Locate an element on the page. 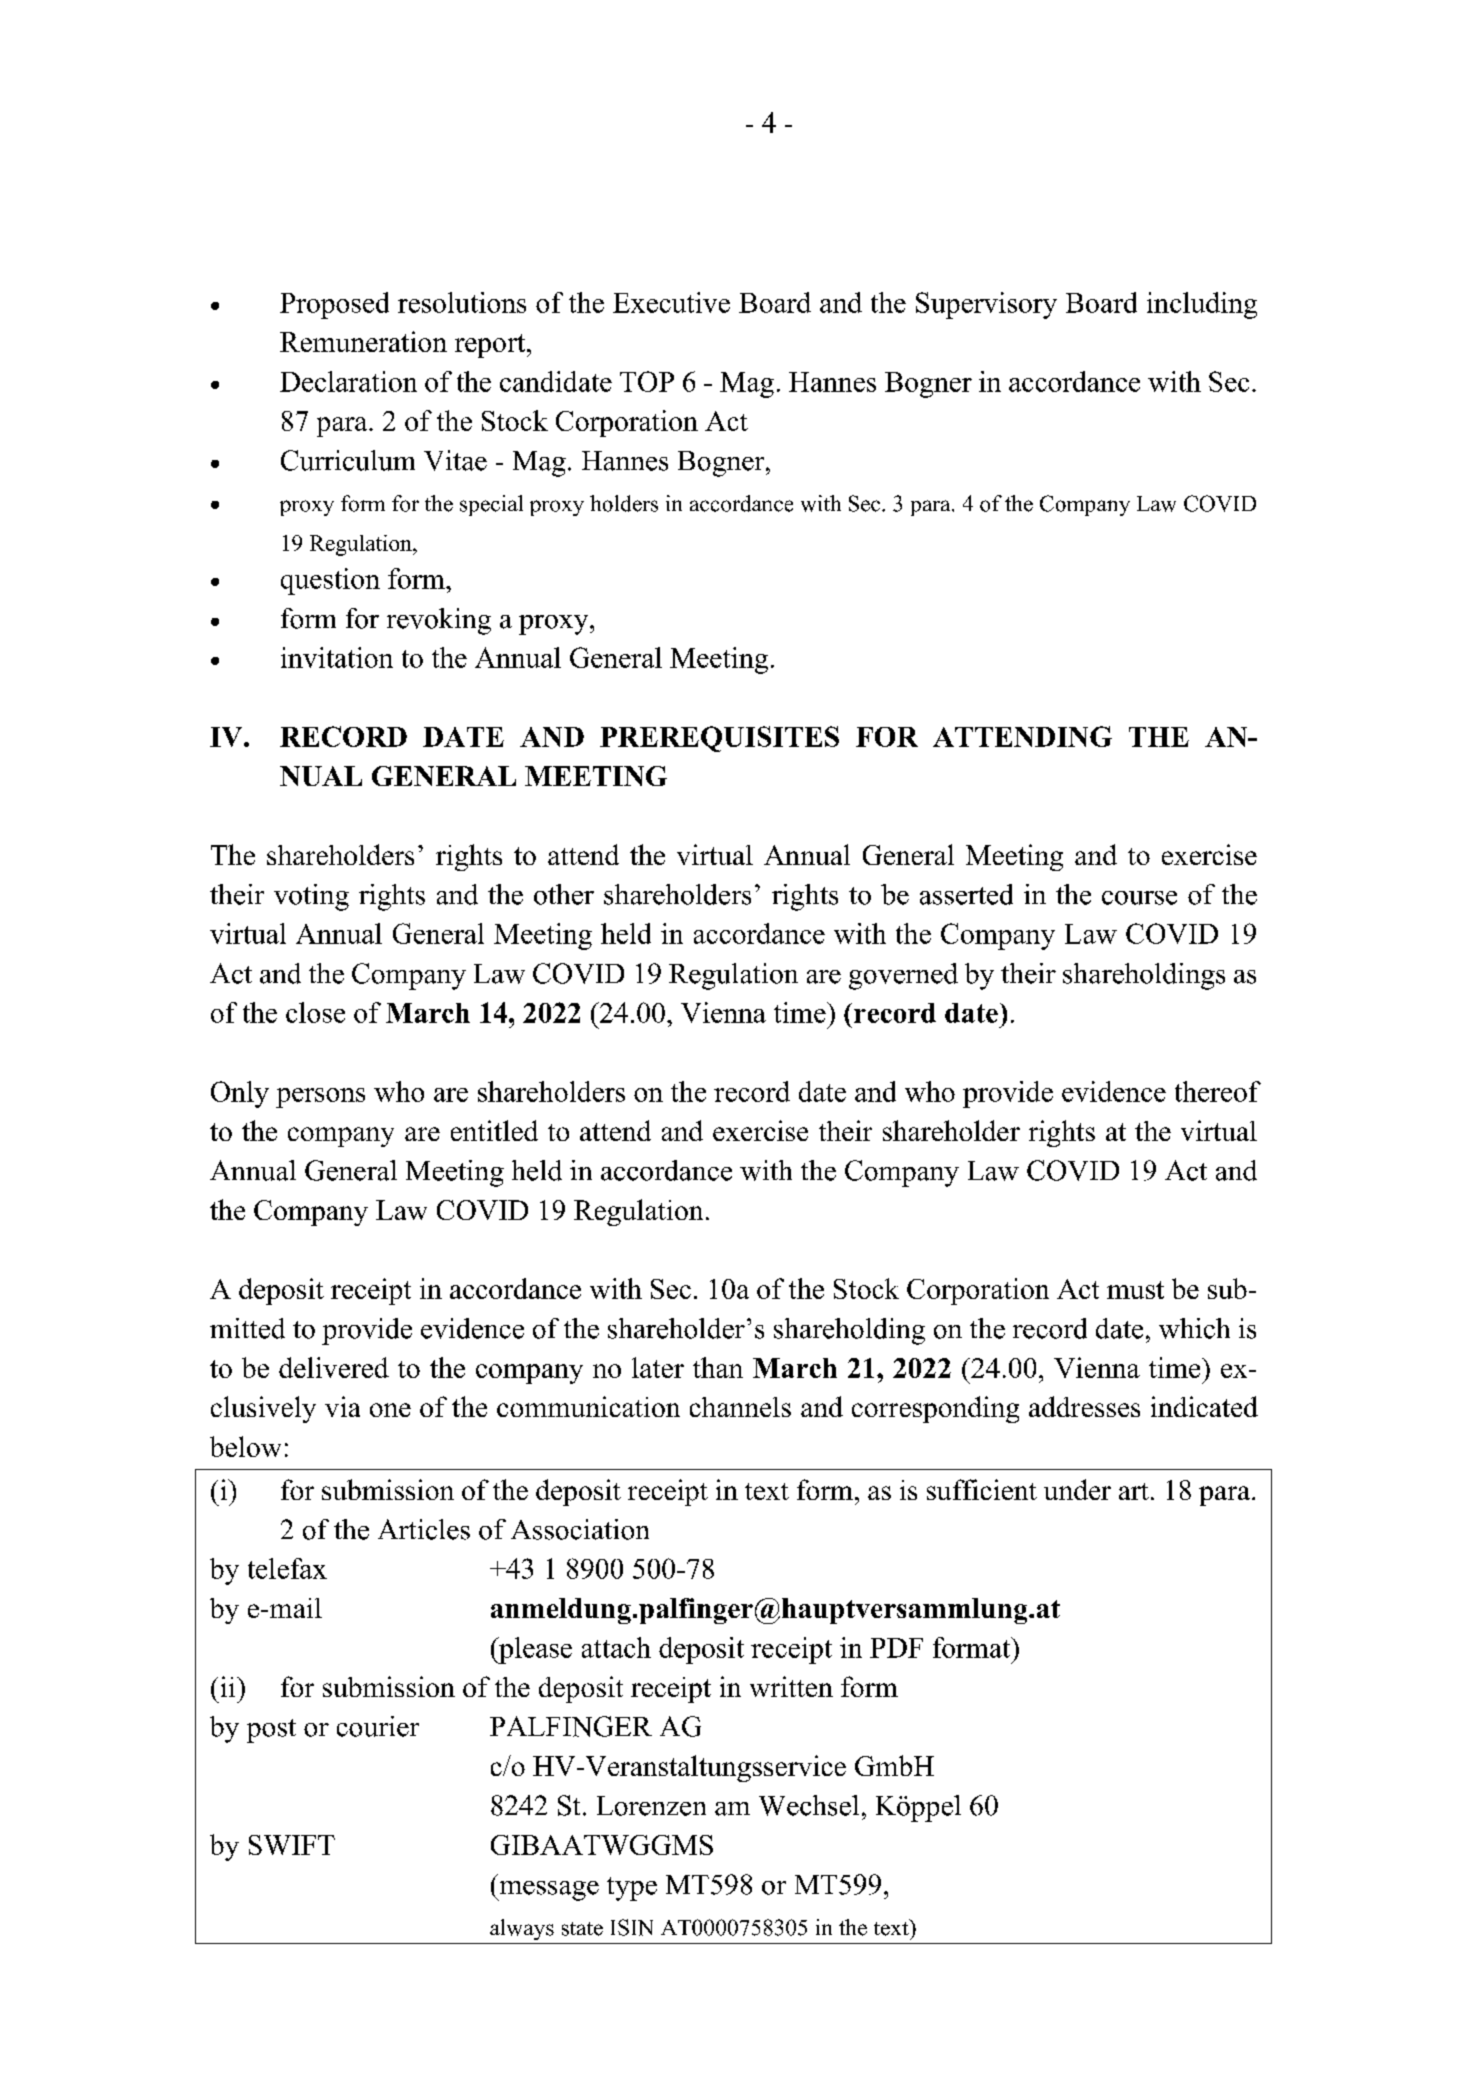  PREREQUISITES is located at coordinates (719, 739).
